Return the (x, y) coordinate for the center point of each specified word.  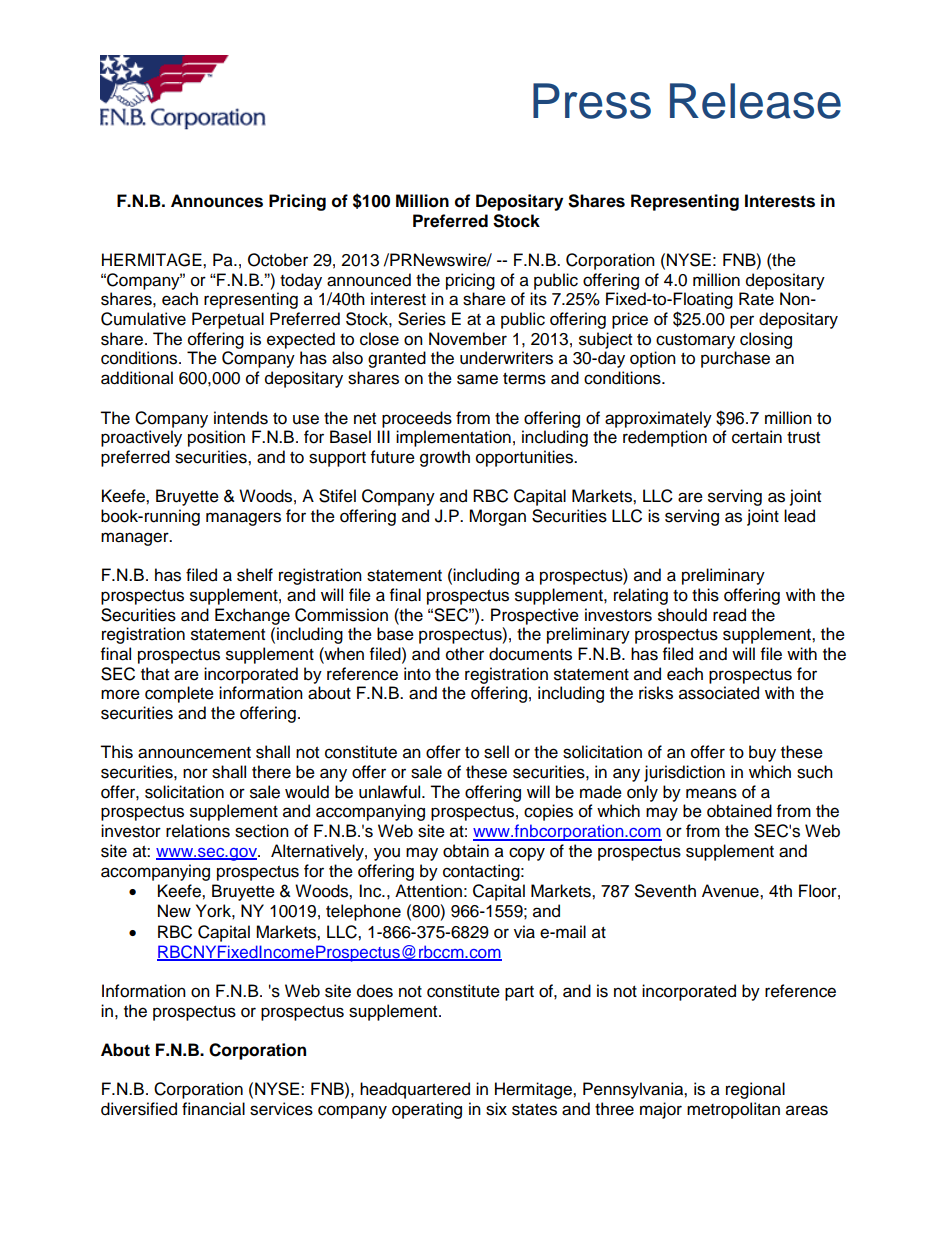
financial (213, 1109)
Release (755, 101)
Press (592, 101)
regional (755, 1090)
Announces (217, 201)
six (496, 1109)
